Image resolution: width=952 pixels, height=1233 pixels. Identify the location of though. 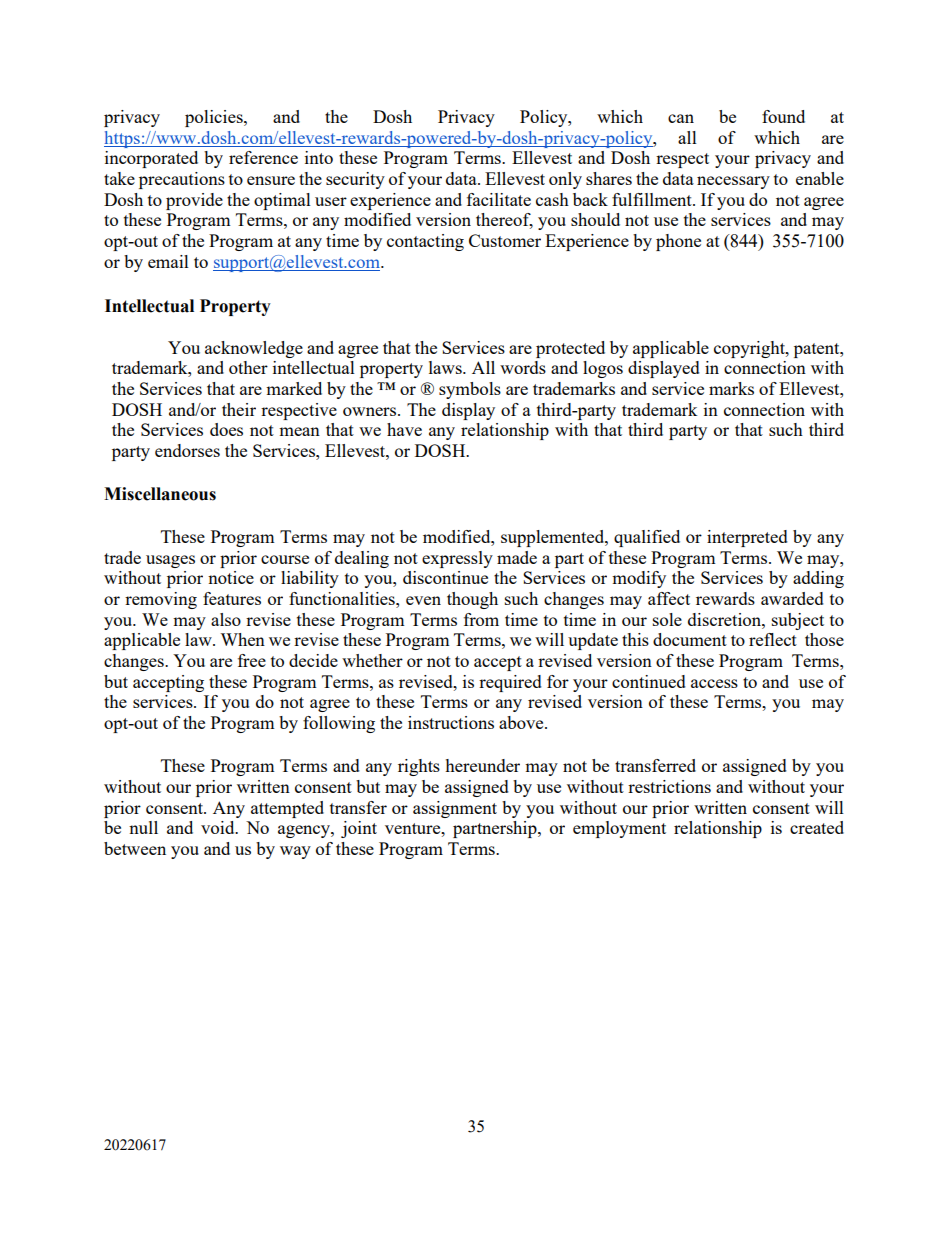
(472, 600).
